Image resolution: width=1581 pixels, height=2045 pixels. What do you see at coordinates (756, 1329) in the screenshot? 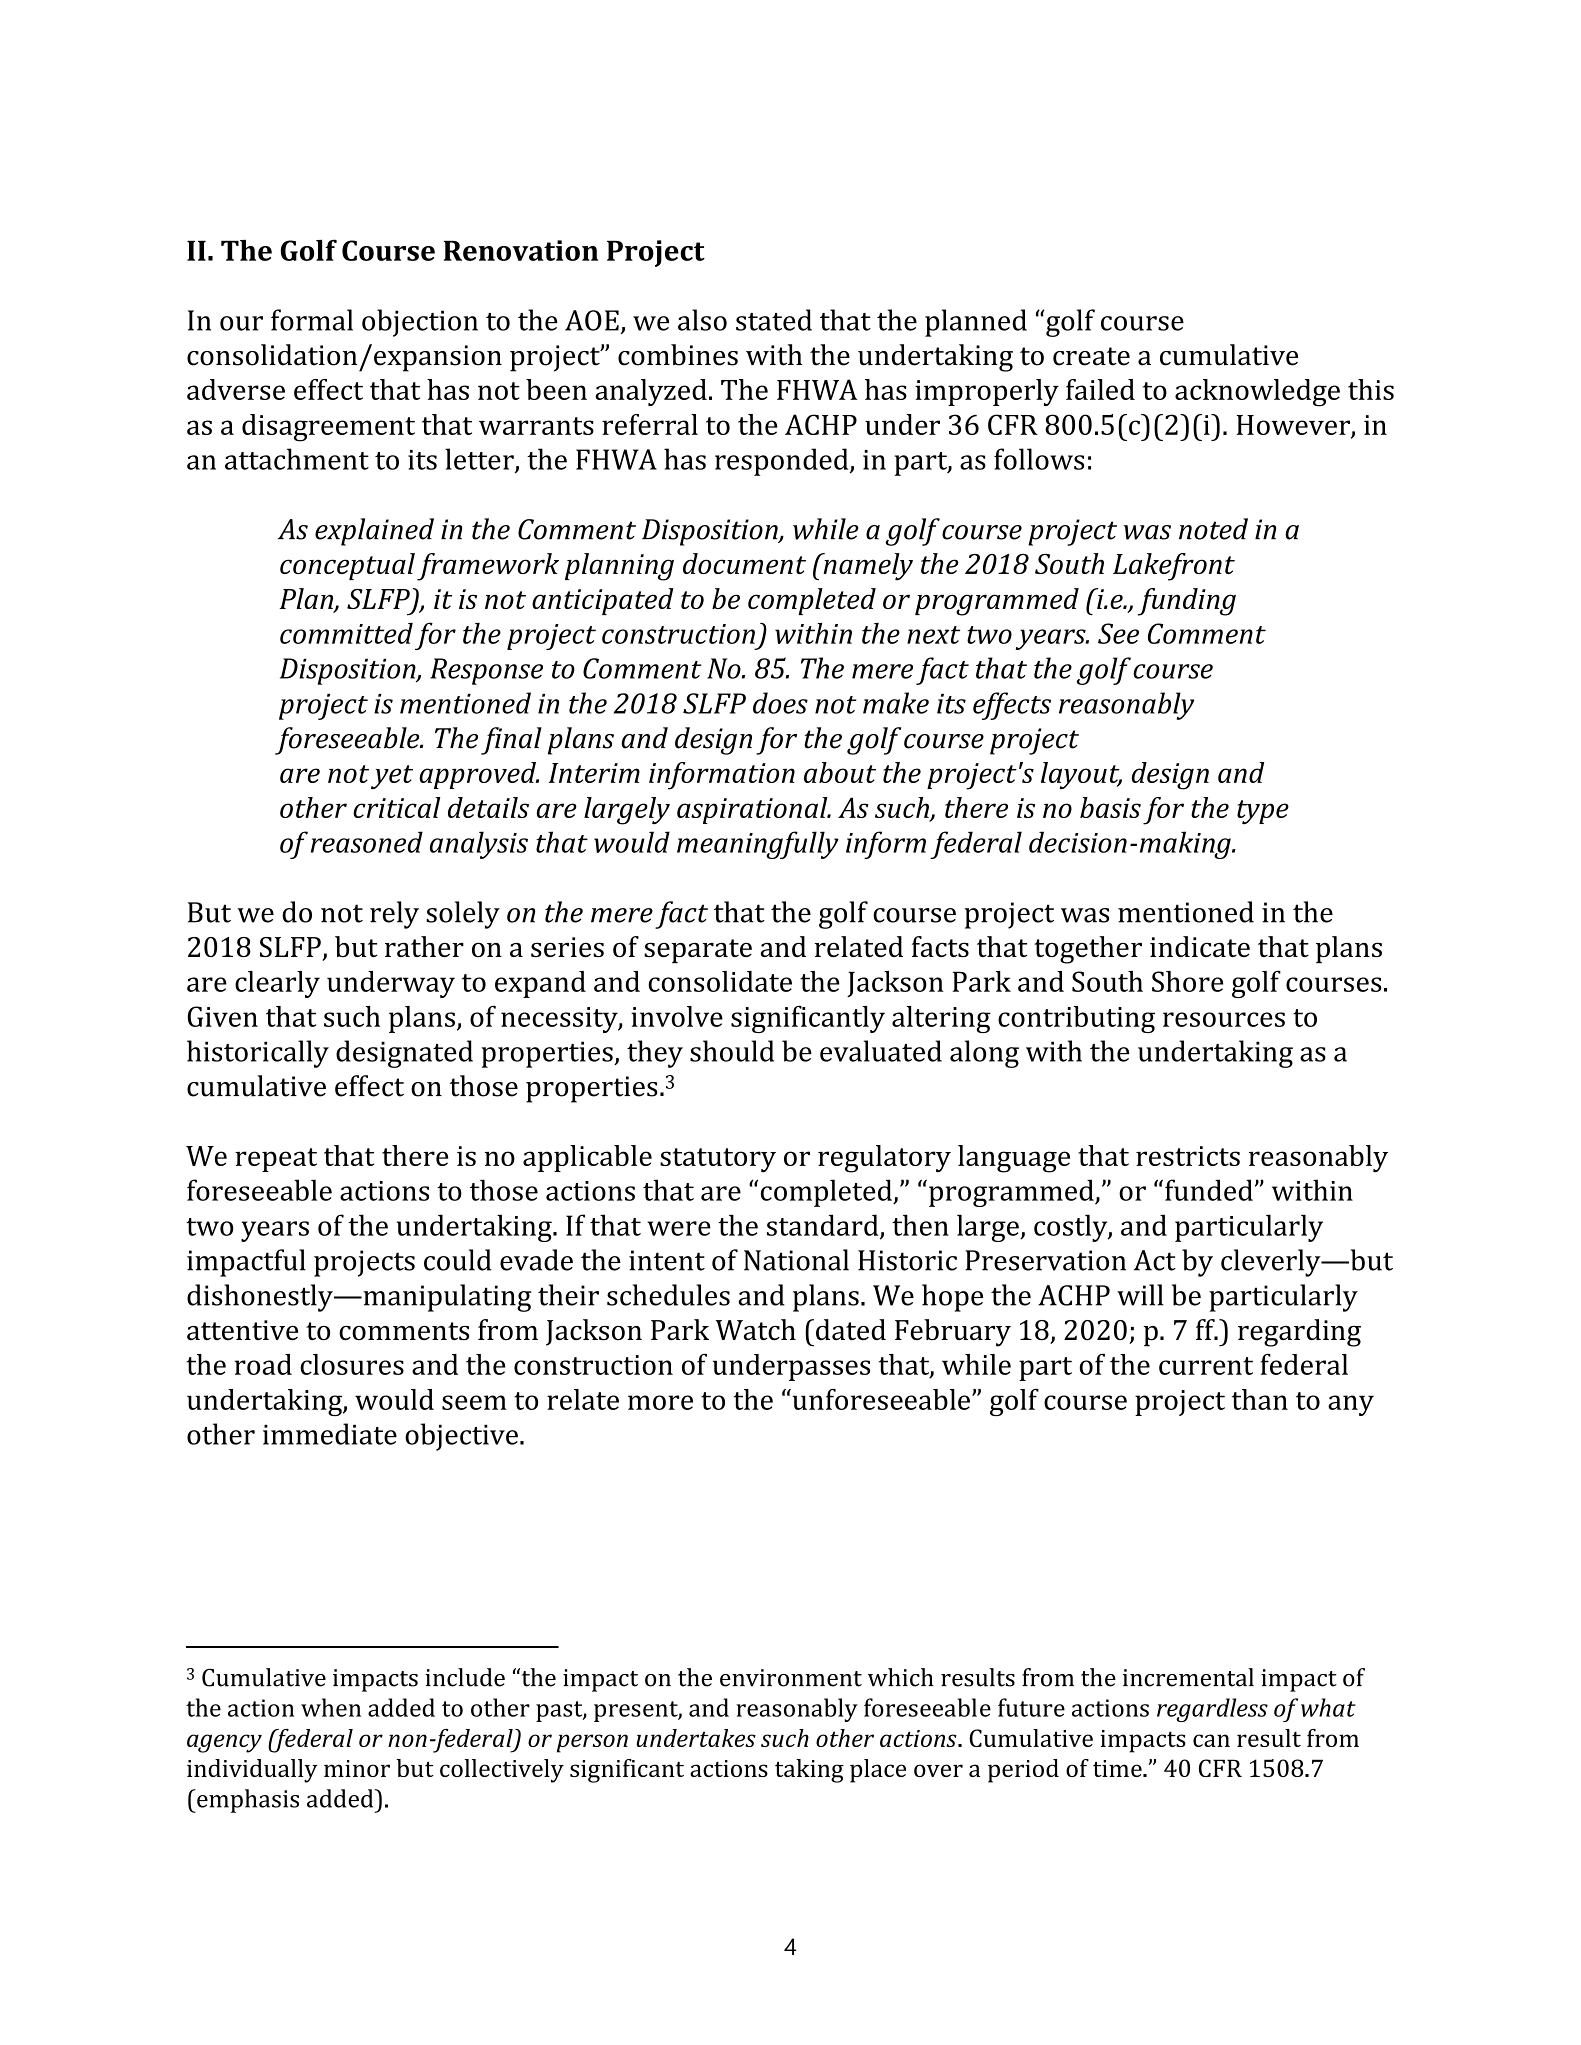
I see `Watch` at bounding box center [756, 1329].
